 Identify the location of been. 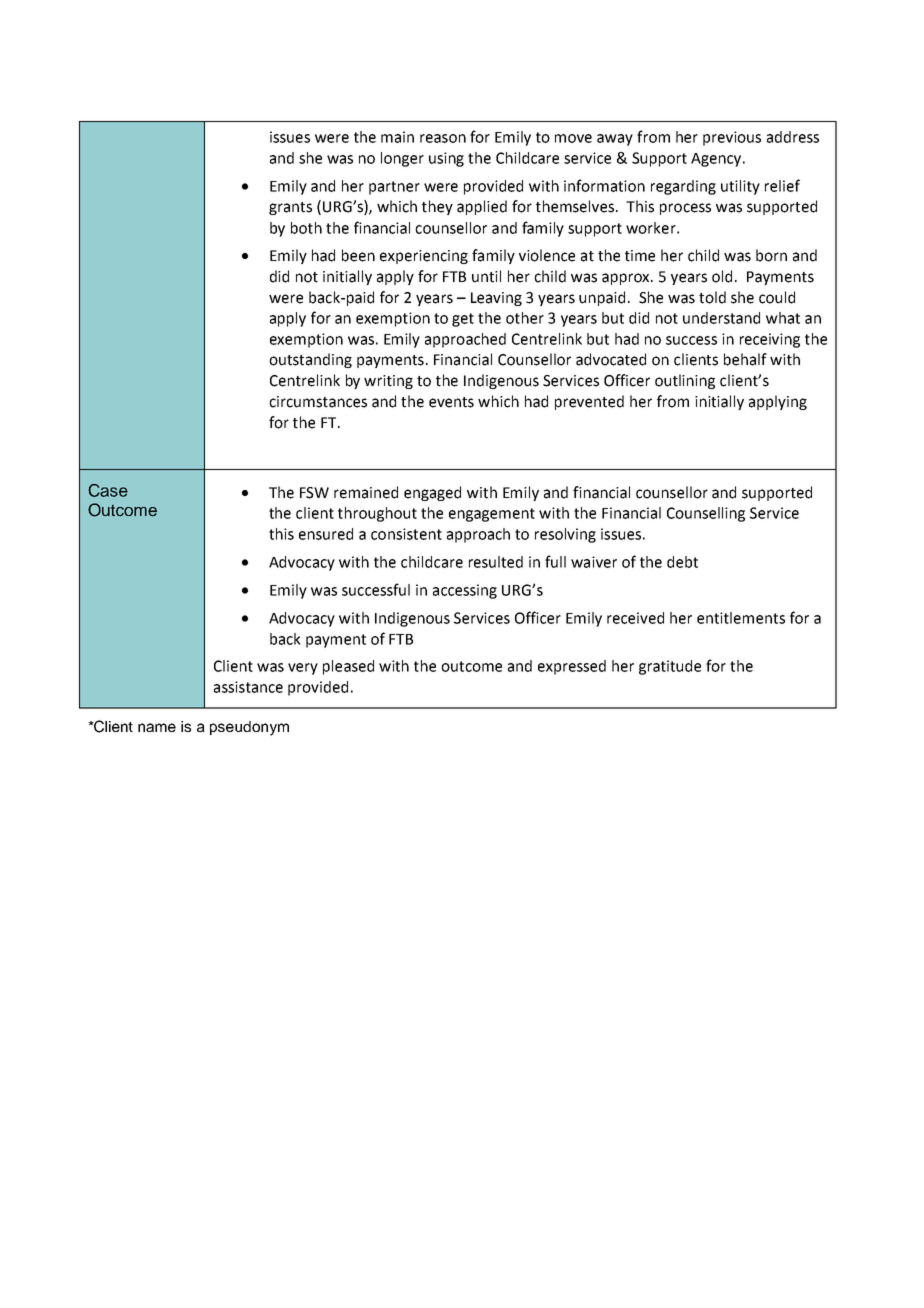
(358, 255).
